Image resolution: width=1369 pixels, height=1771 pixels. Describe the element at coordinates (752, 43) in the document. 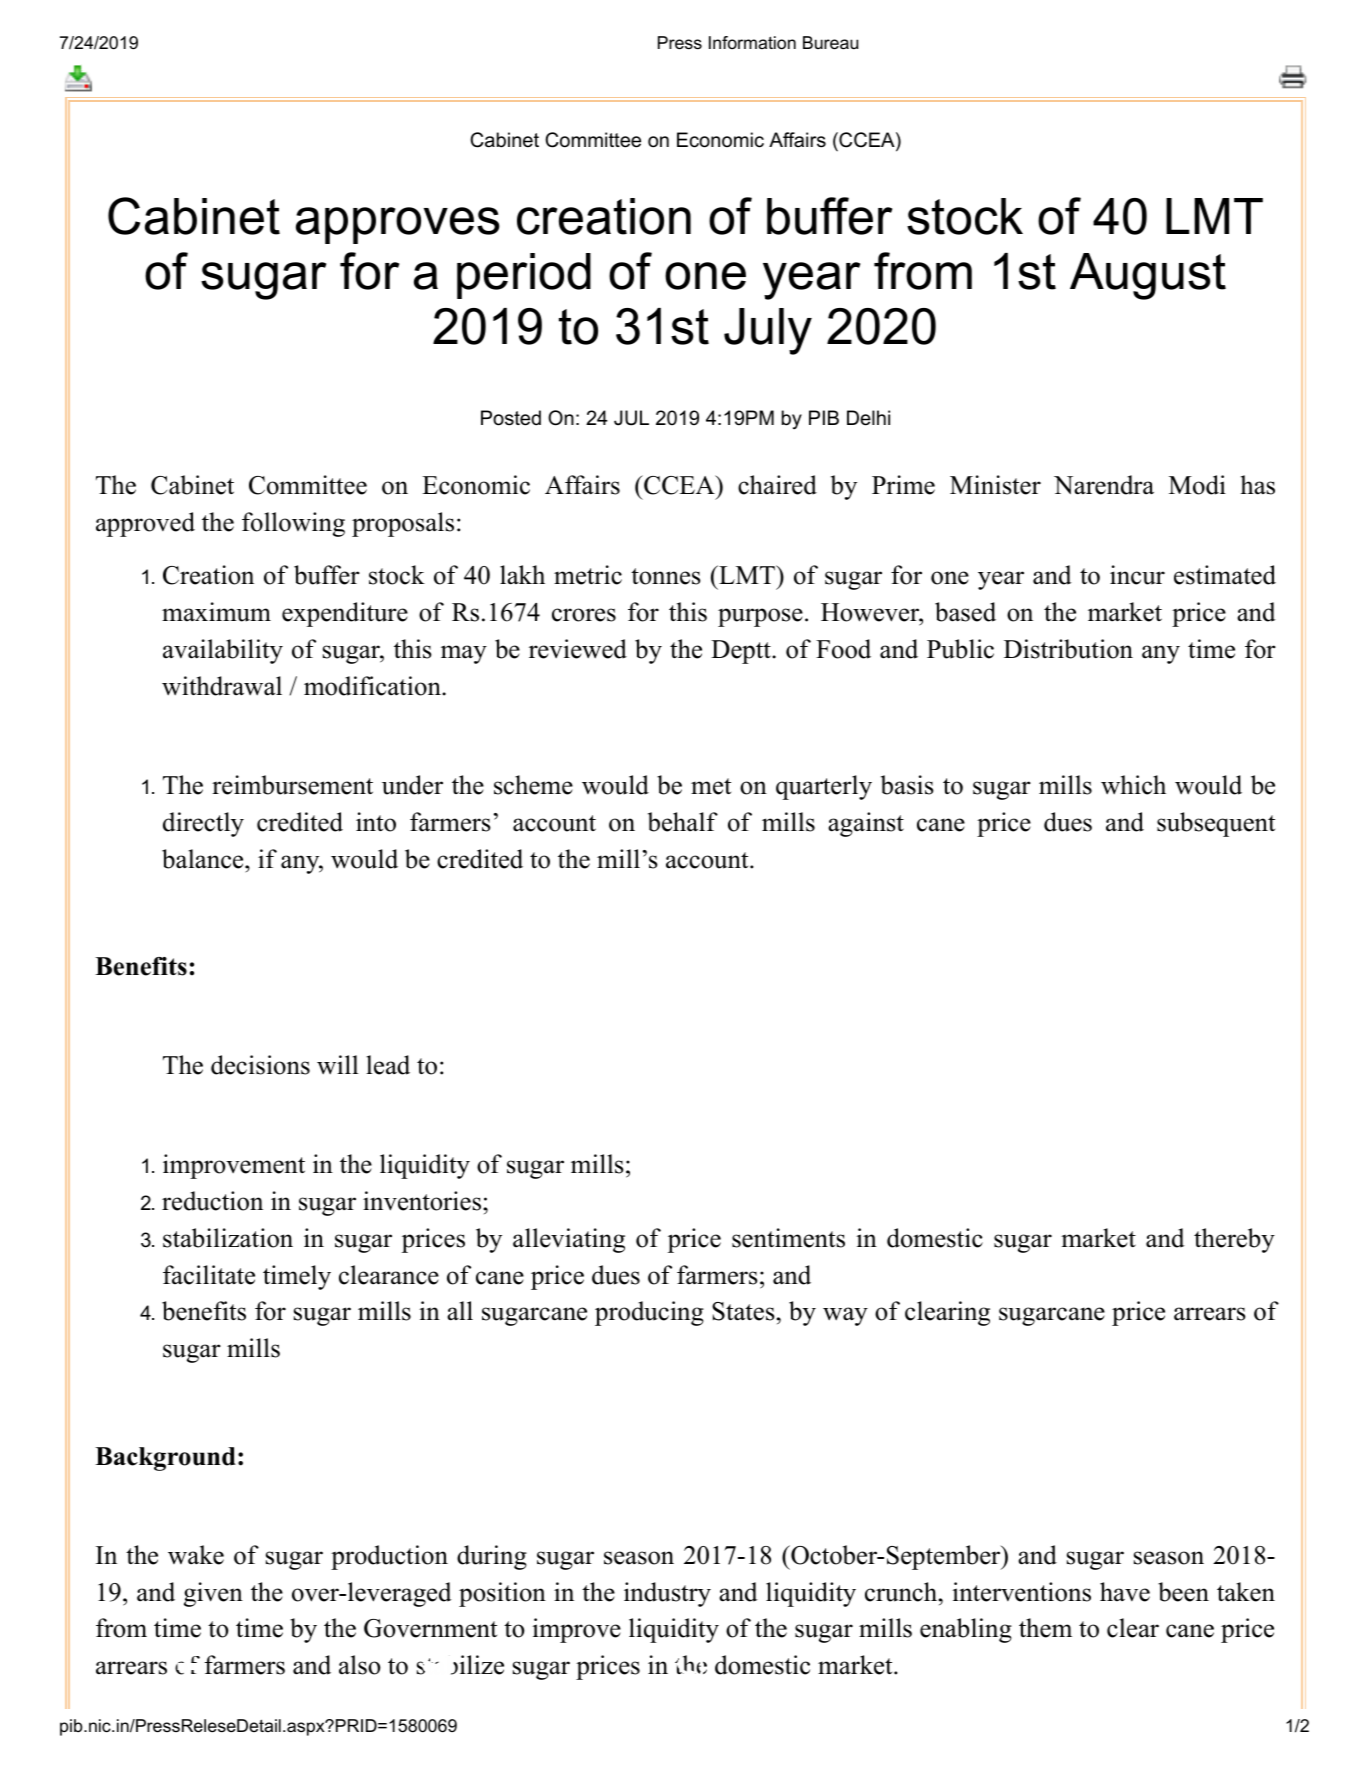

I see `Information` at that location.
